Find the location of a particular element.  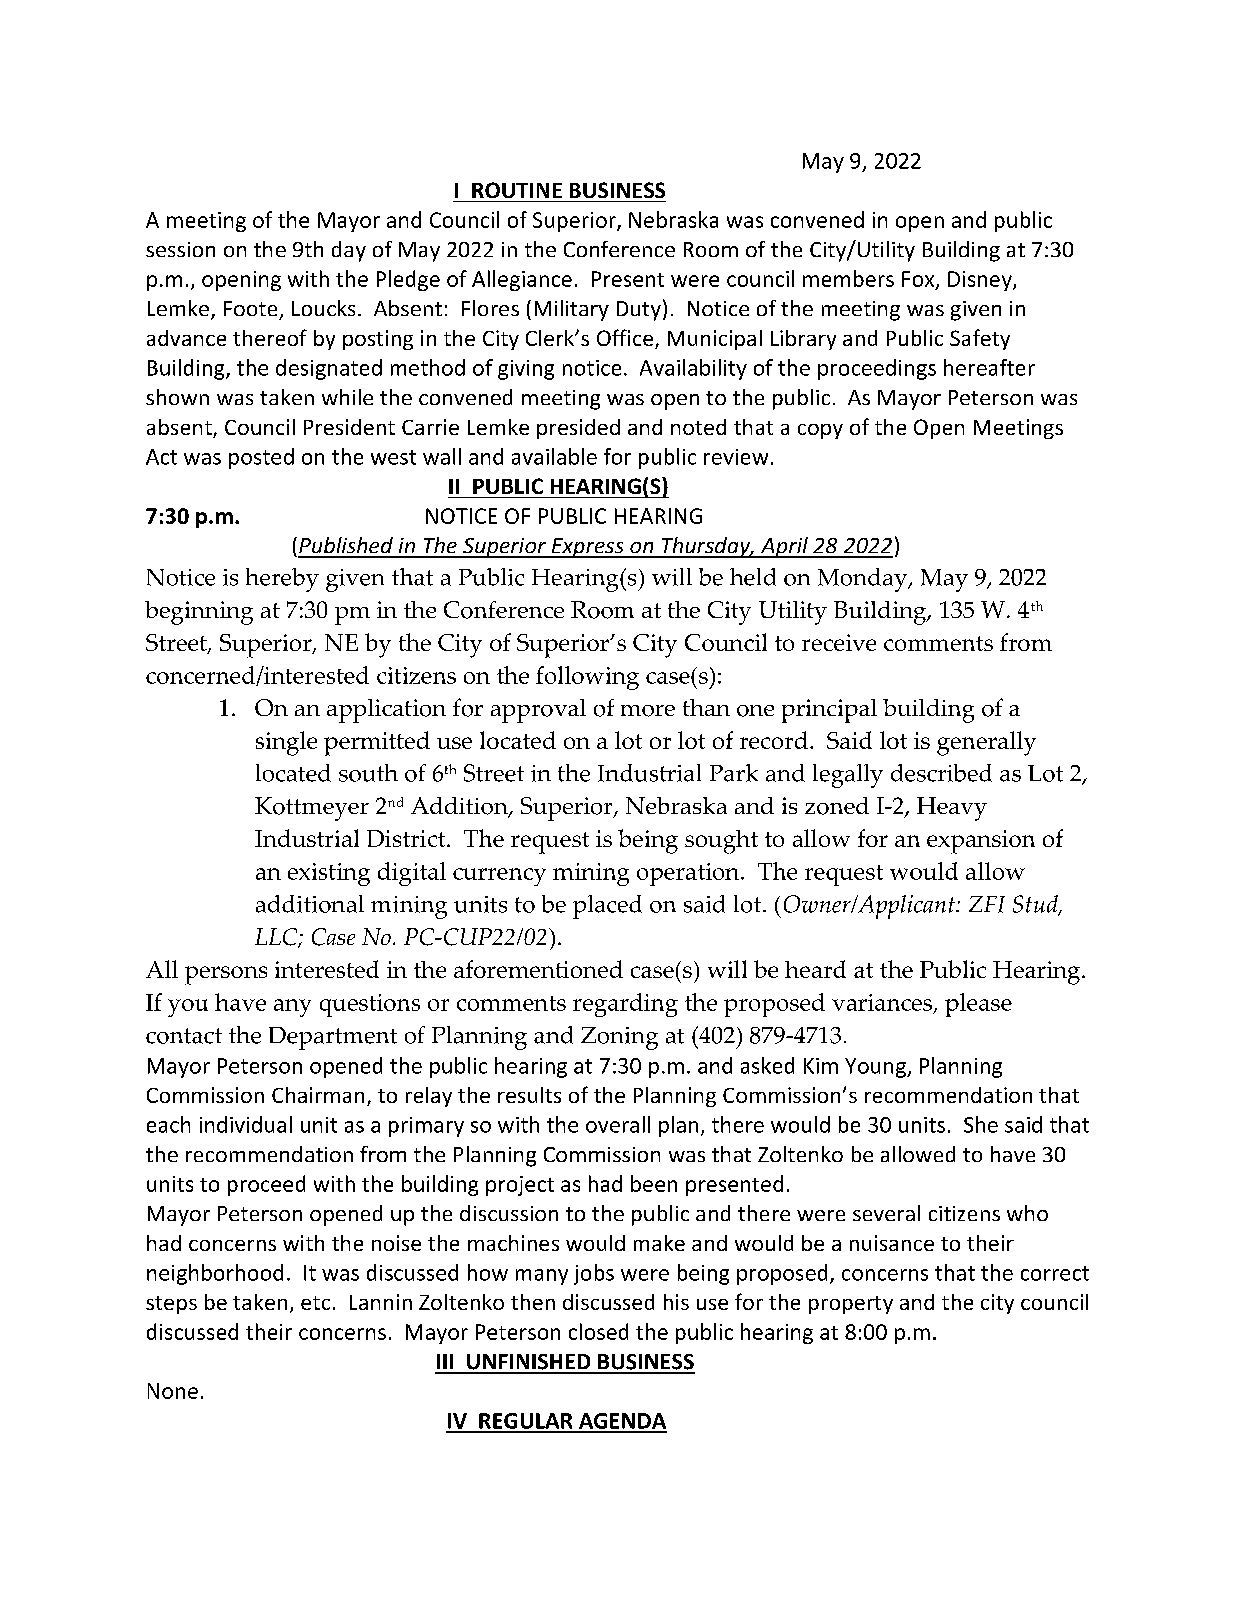

Express is located at coordinates (587, 548).
